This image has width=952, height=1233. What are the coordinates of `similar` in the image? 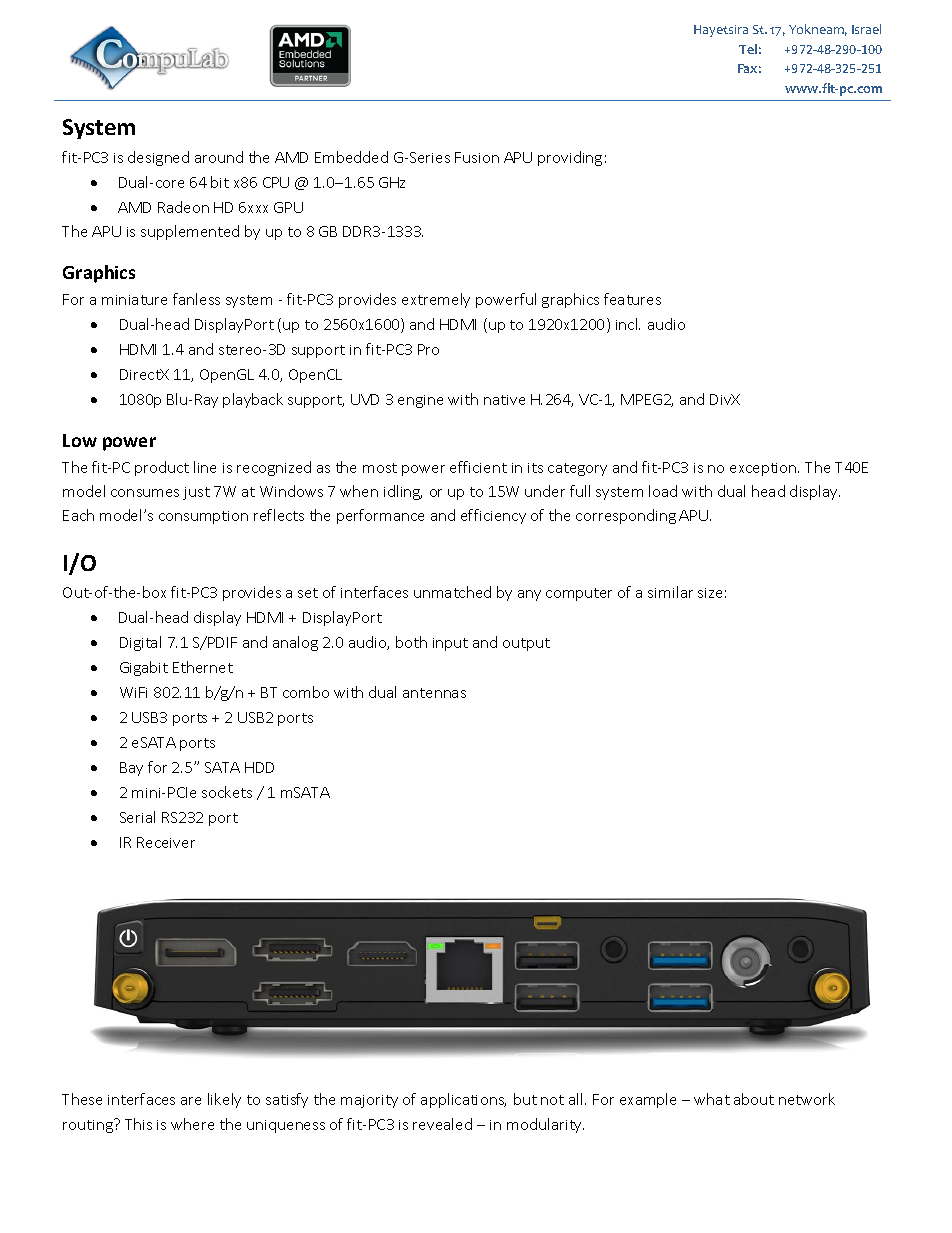 It's located at (670, 592).
